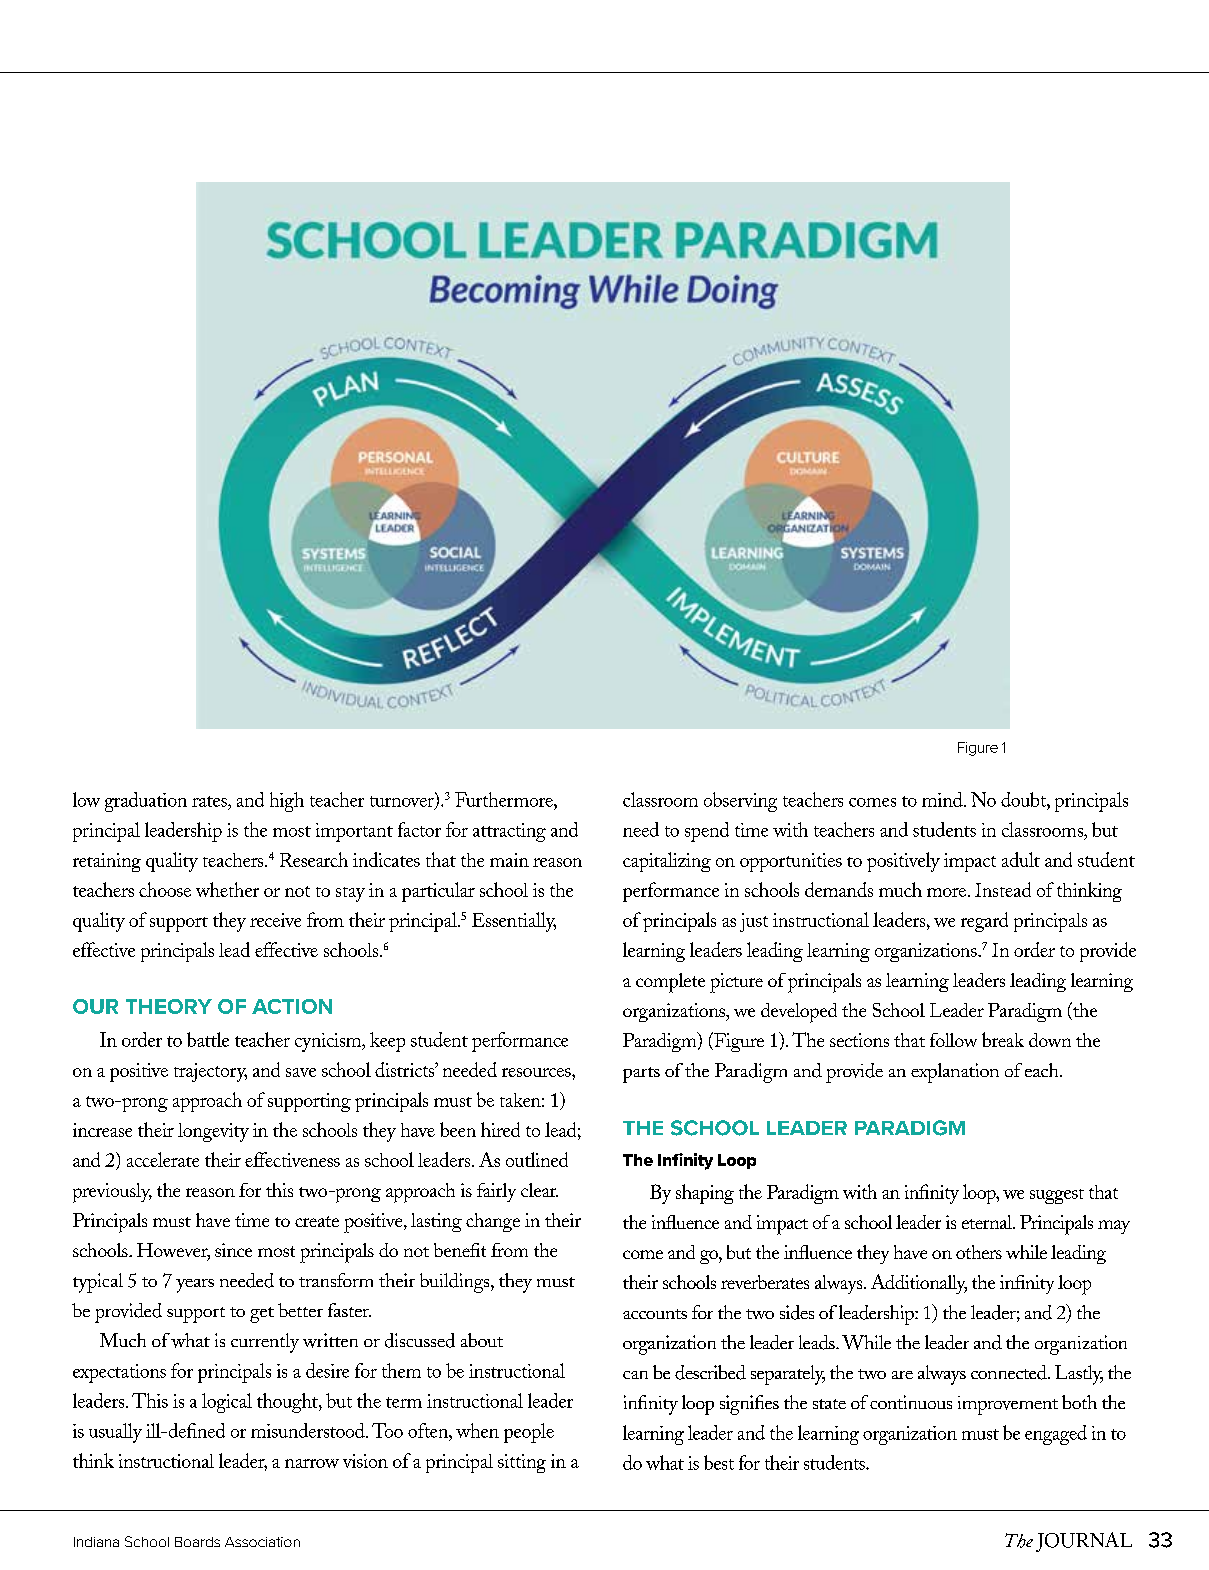 This image has width=1209, height=1570. Describe the element at coordinates (265, 1343) in the image. I see `currently` at that location.
